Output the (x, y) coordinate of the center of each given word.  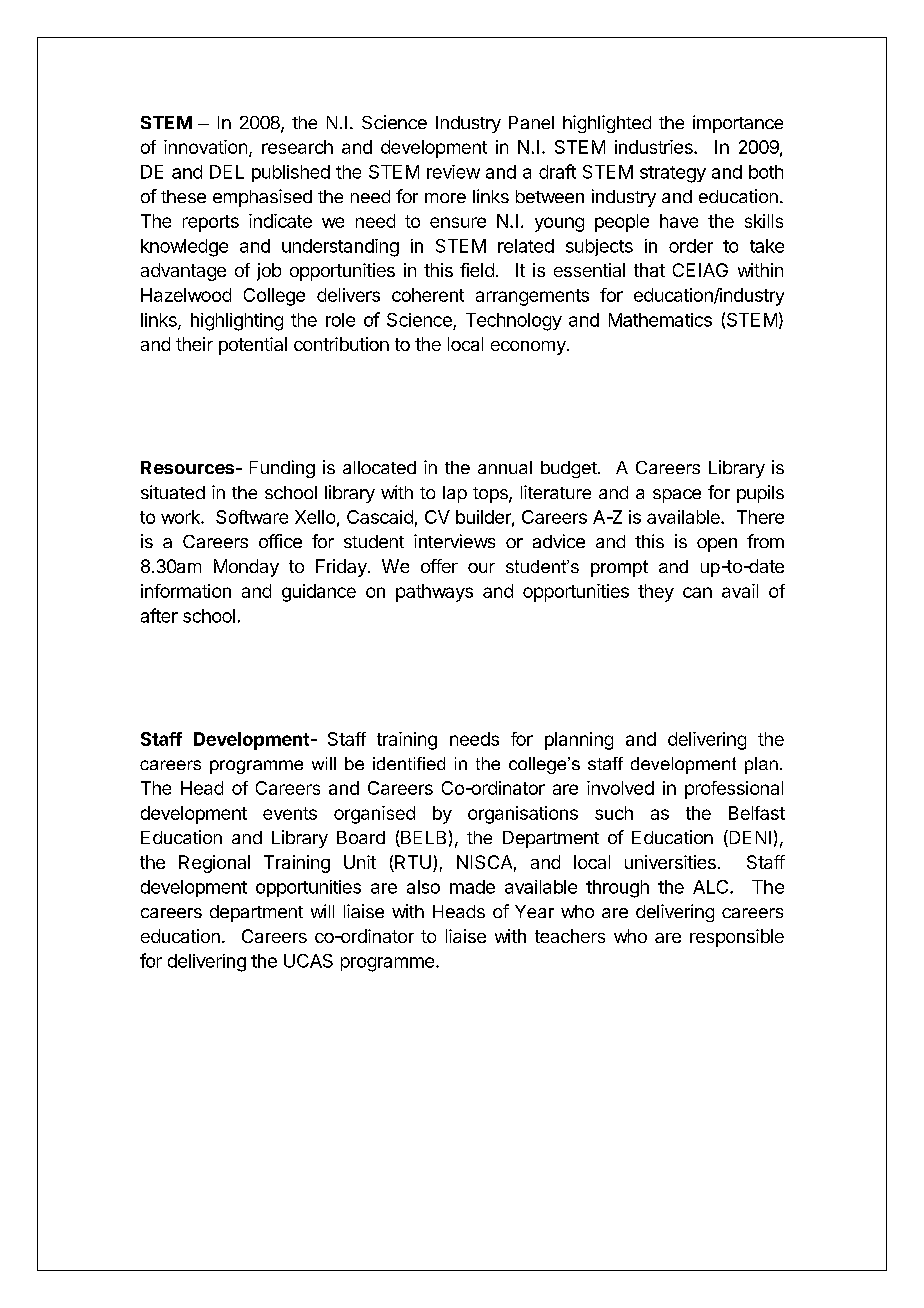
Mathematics (660, 320)
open (717, 545)
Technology (514, 322)
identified (409, 763)
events (290, 813)
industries (655, 147)
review (453, 172)
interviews (454, 541)
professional (734, 790)
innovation (205, 147)
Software (252, 517)
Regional (214, 864)
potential (253, 346)
